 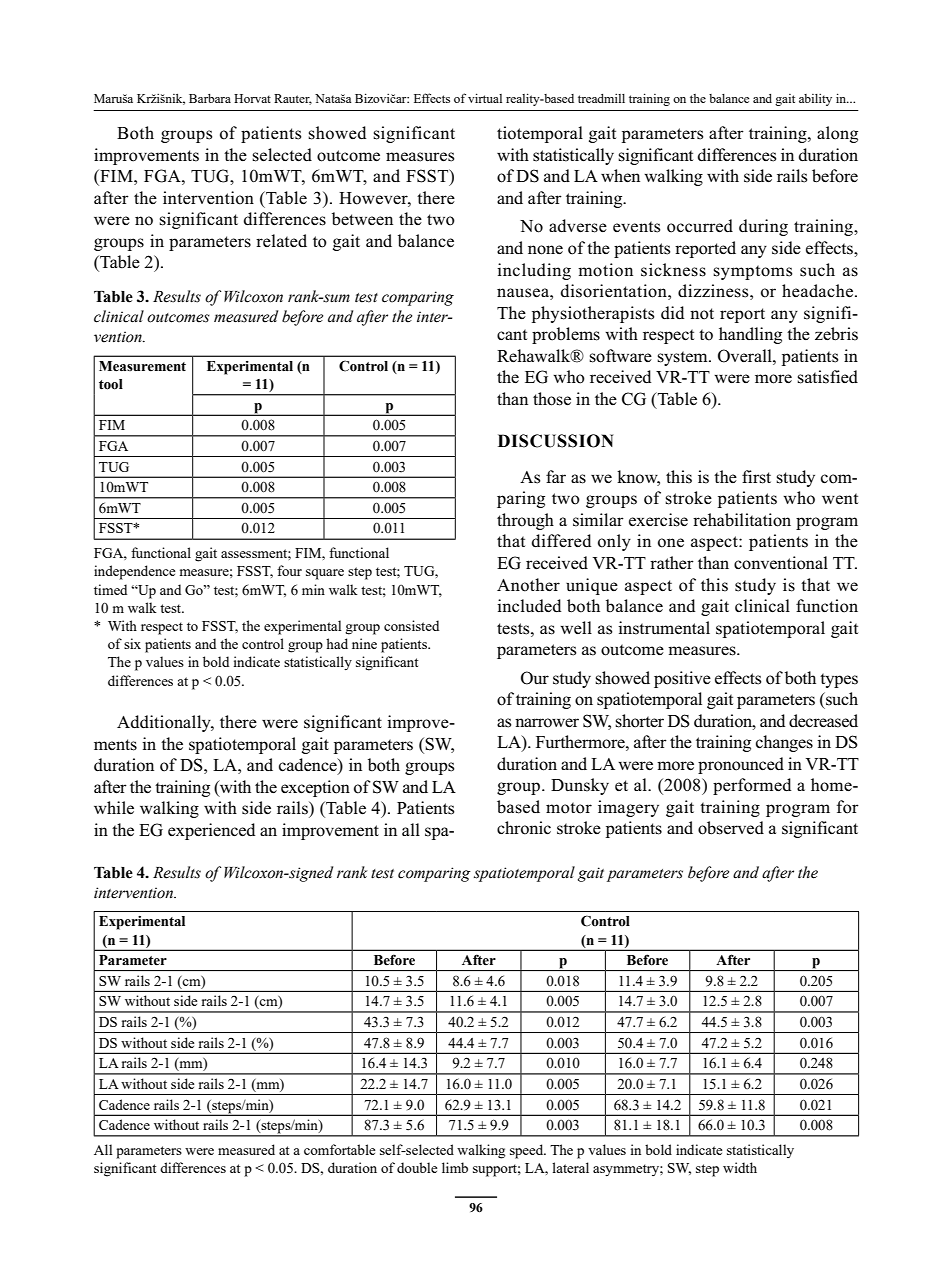 What do you see at coordinates (417, 1167) in the screenshot?
I see `double` at bounding box center [417, 1167].
